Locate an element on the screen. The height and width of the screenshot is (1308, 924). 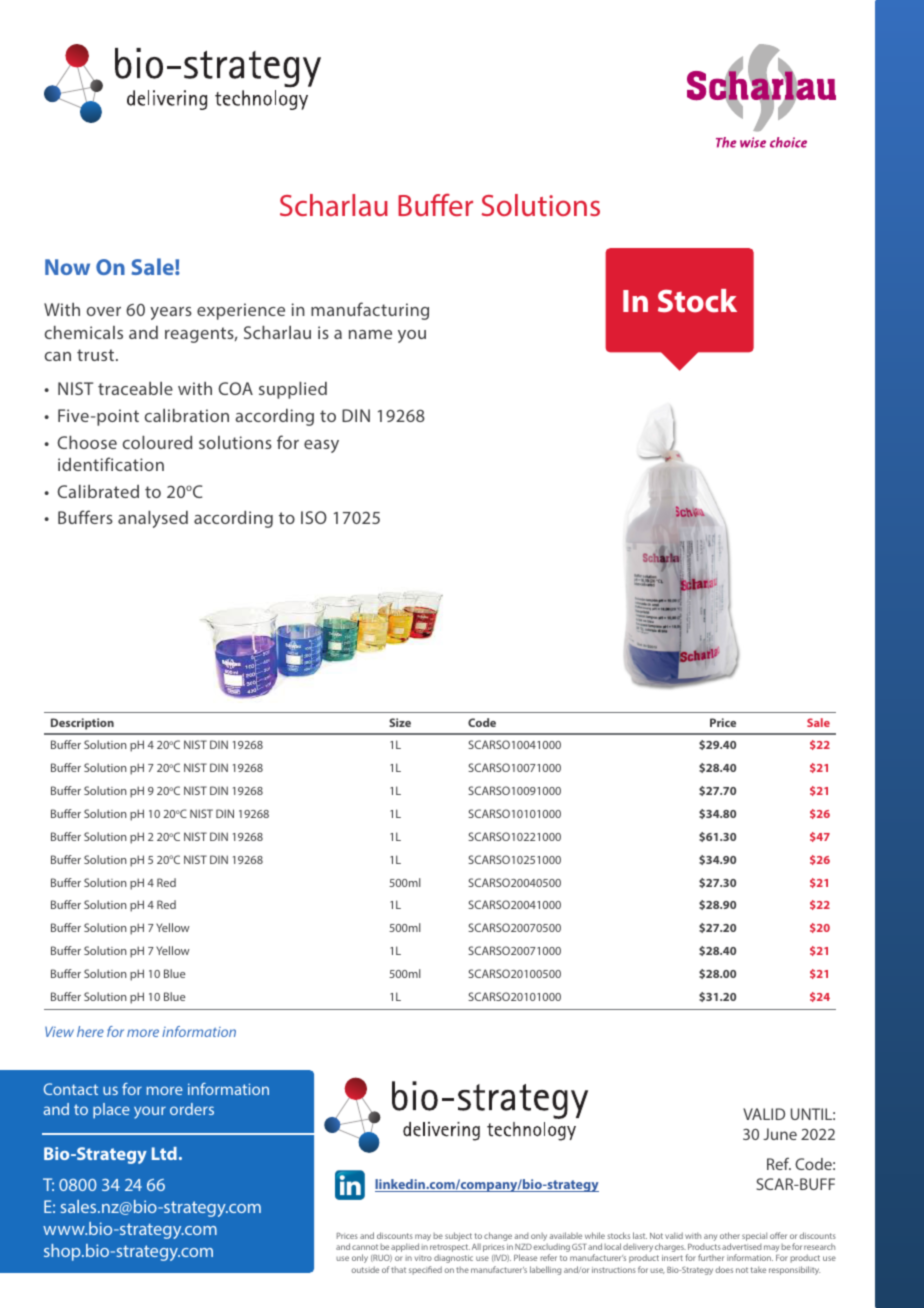
manufacturing is located at coordinates (370, 311).
